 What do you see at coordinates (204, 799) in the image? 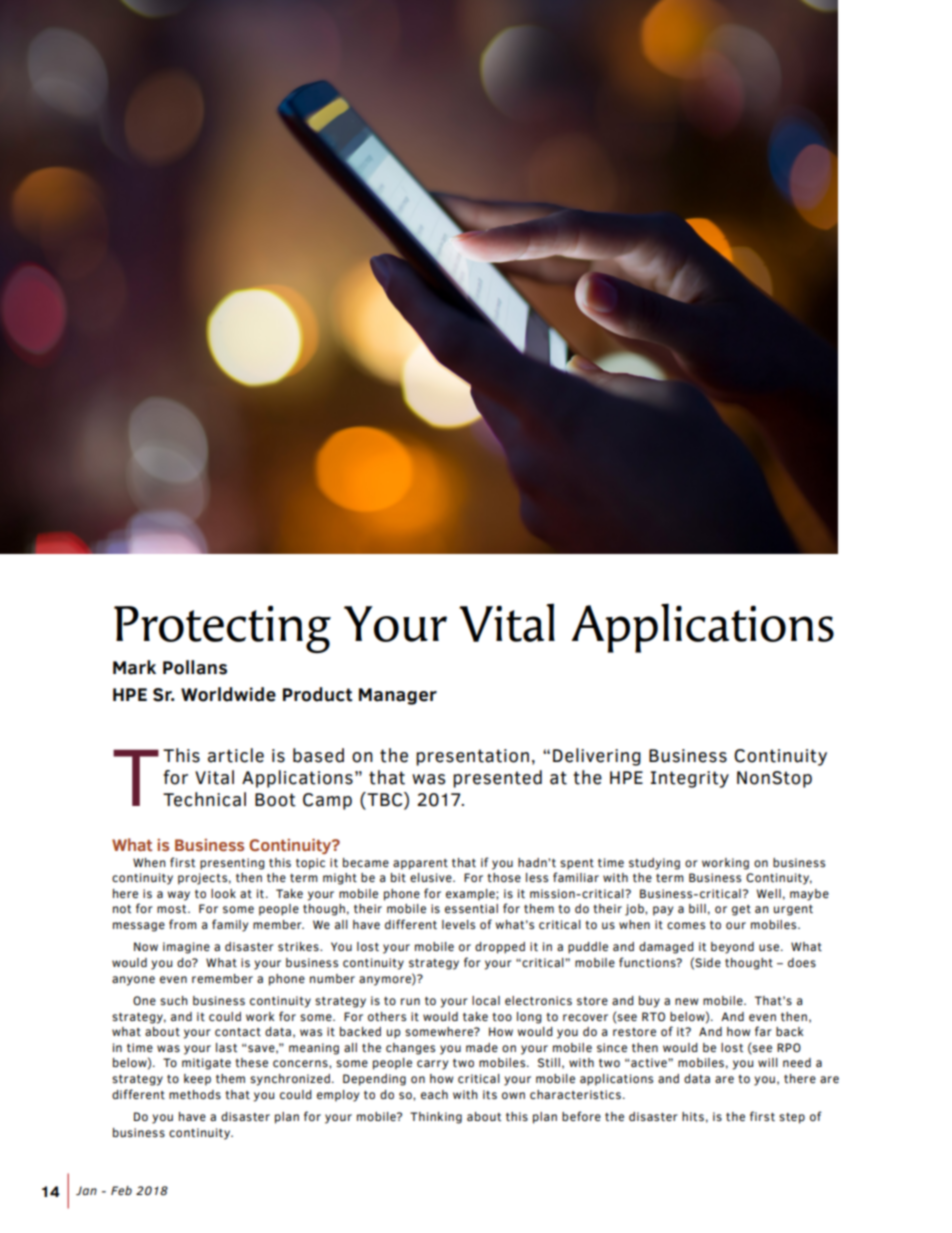
I see `Technical` at bounding box center [204, 799].
